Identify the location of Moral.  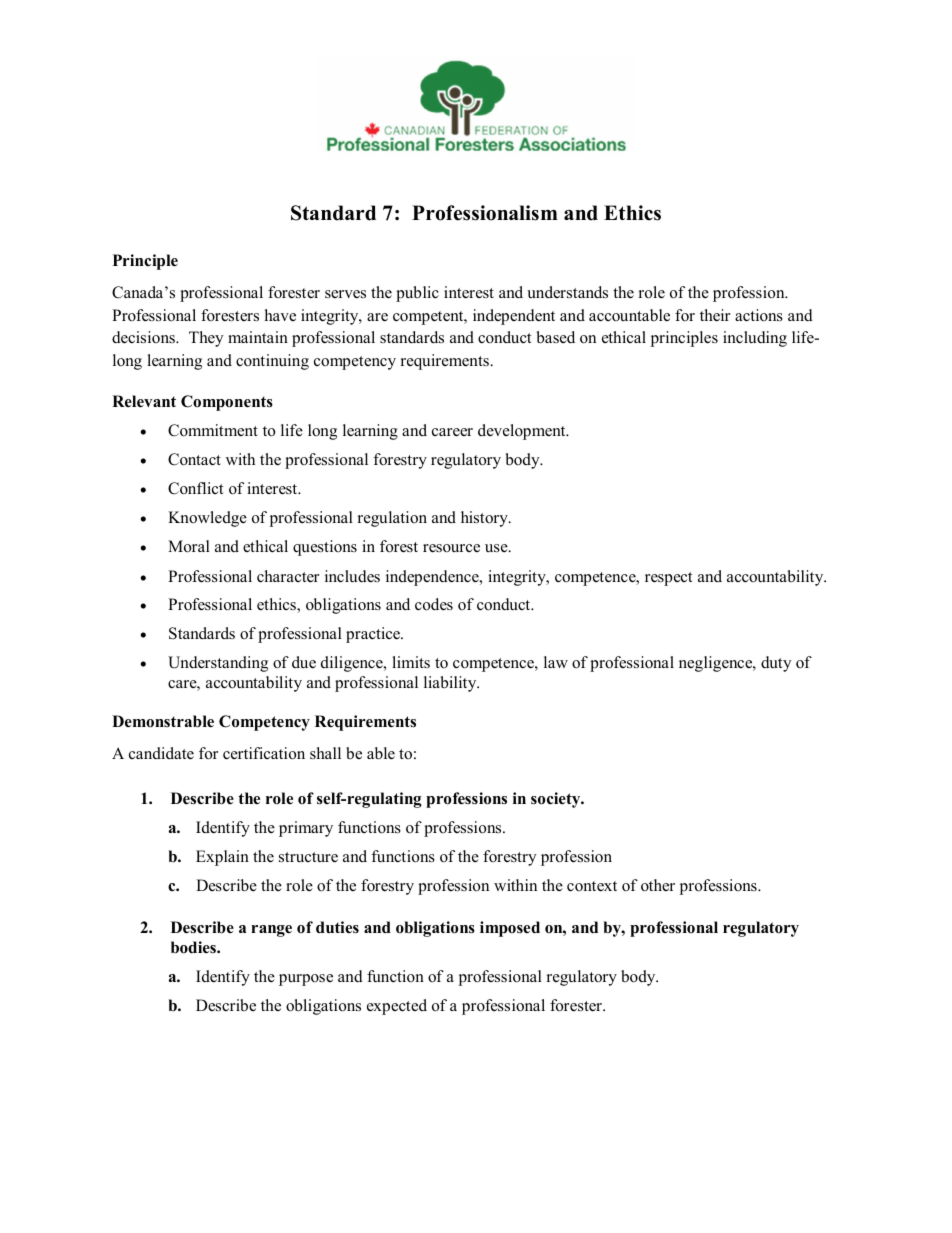
(189, 546).
